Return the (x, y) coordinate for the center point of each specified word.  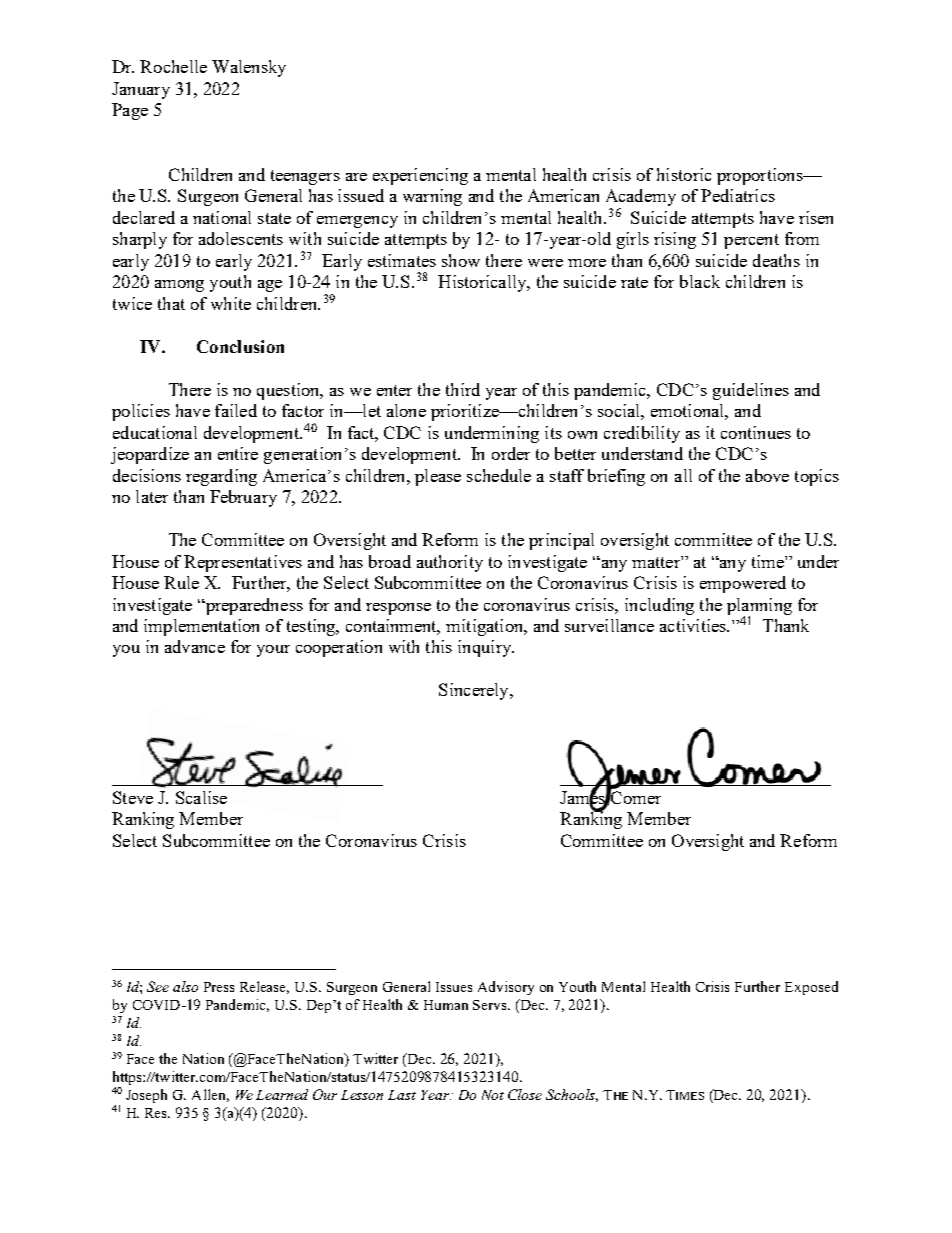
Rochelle (173, 66)
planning (759, 607)
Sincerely (475, 691)
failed (236, 410)
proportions (761, 176)
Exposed (811, 988)
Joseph (146, 1096)
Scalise (201, 797)
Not (493, 1095)
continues (756, 432)
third (463, 389)
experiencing (420, 176)
